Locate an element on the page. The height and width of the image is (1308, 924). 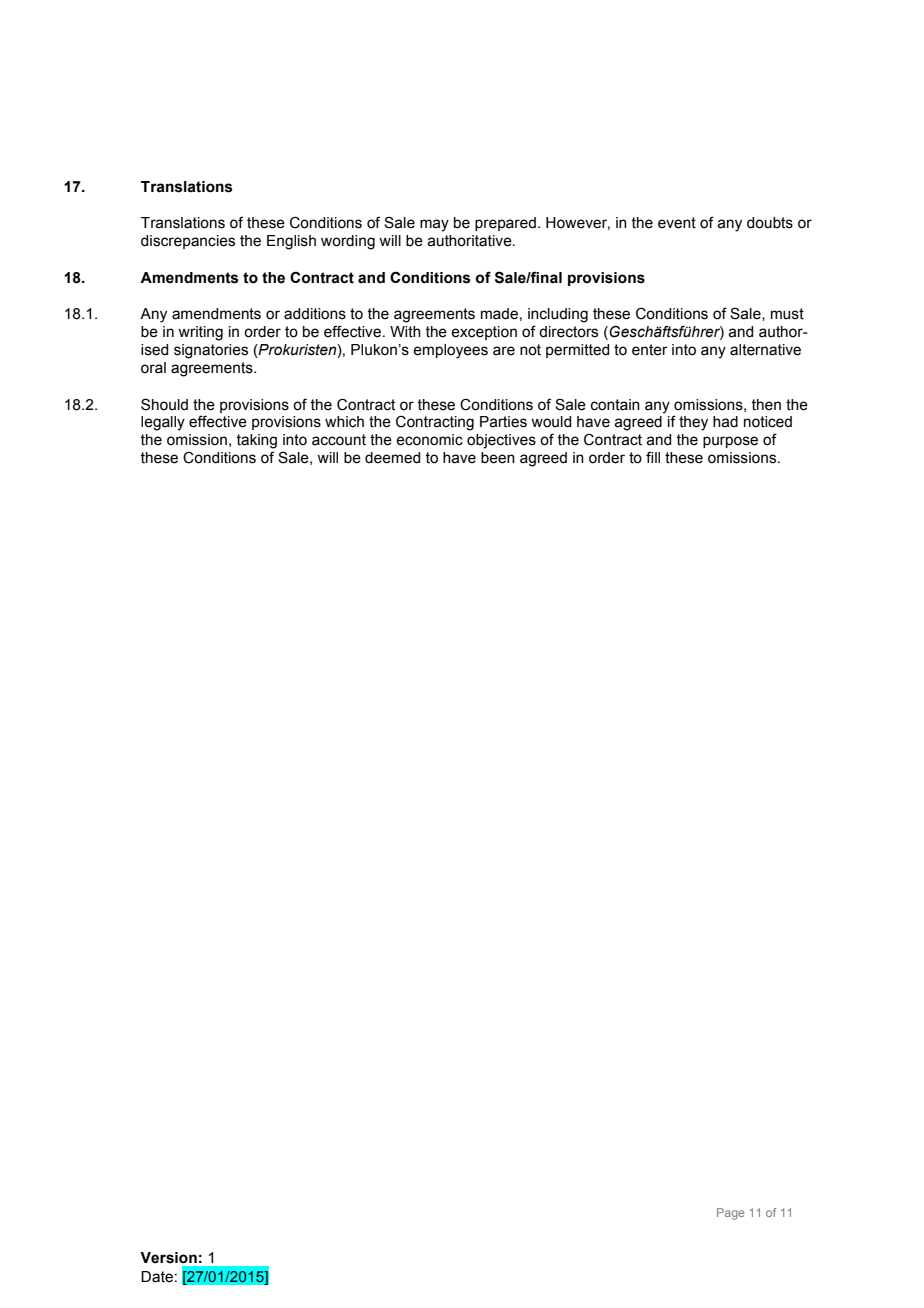
been is located at coordinates (498, 458).
